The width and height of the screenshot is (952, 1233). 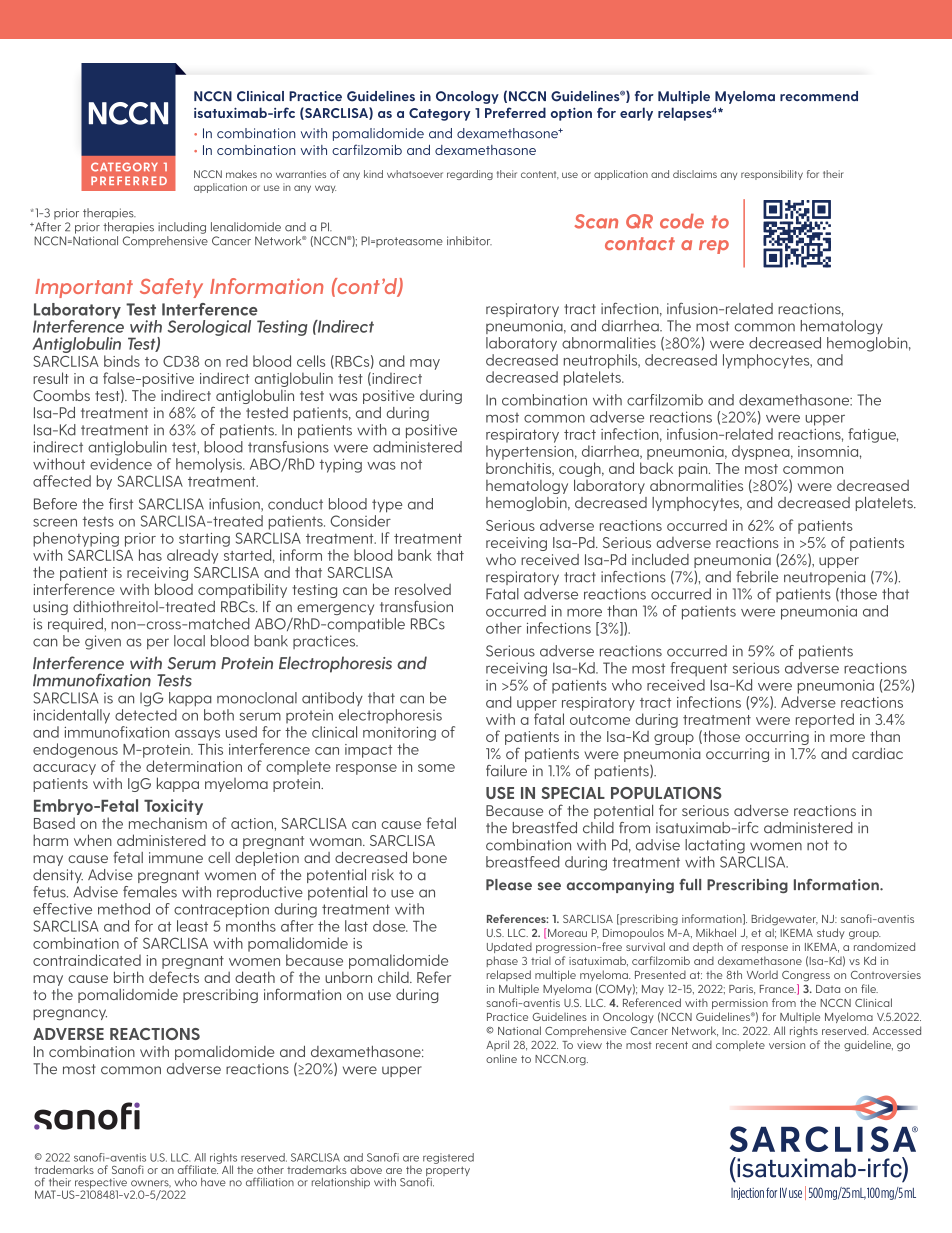 What do you see at coordinates (825, 720) in the screenshot?
I see `reported` at bounding box center [825, 720].
